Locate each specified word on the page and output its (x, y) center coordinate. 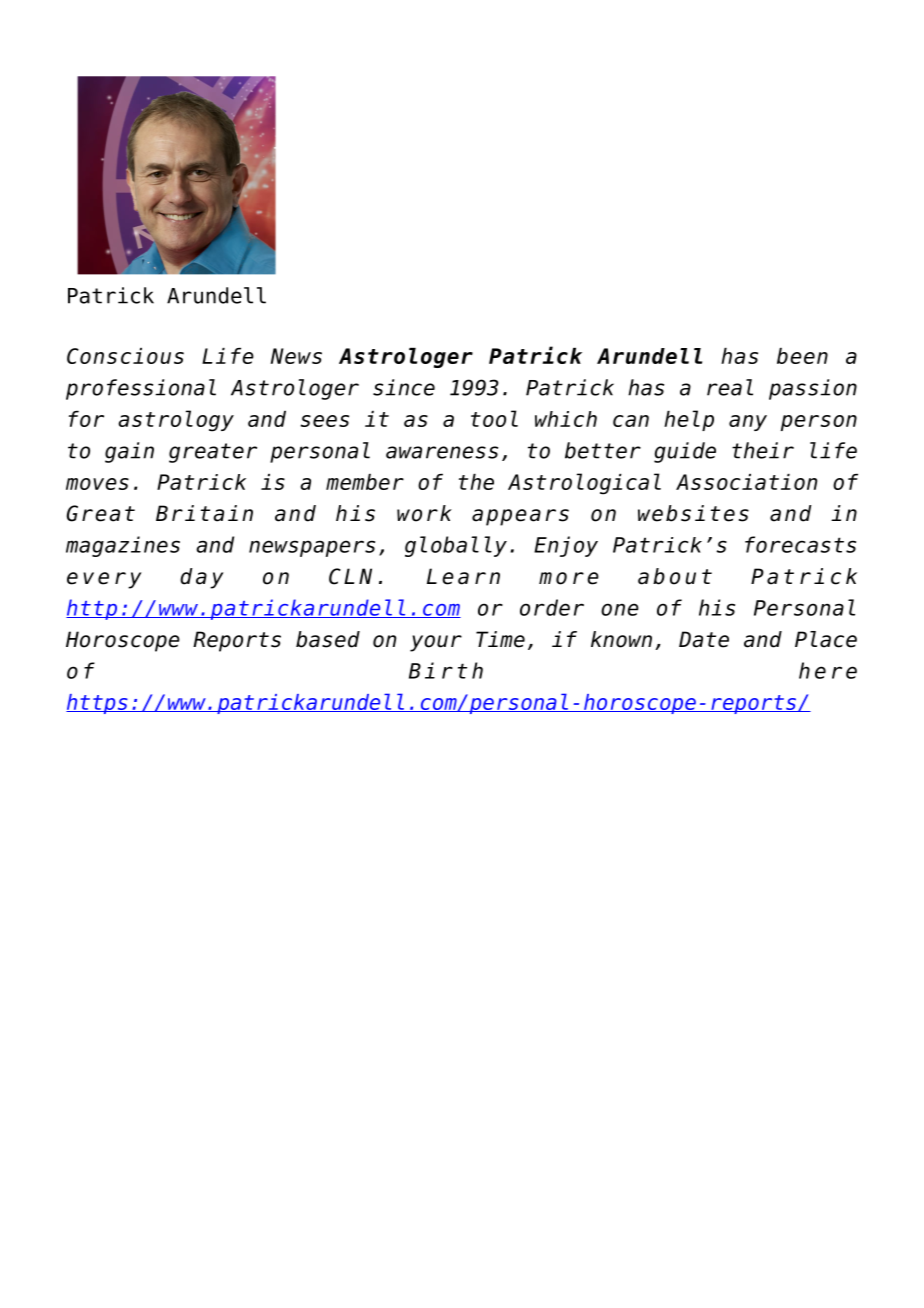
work (424, 513)
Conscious (125, 356)
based (328, 639)
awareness (442, 452)
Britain (204, 513)
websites (693, 513)
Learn (463, 576)
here (828, 670)
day (201, 578)
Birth (446, 670)
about (675, 576)
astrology (176, 421)
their (763, 450)
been (802, 356)
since (404, 387)
